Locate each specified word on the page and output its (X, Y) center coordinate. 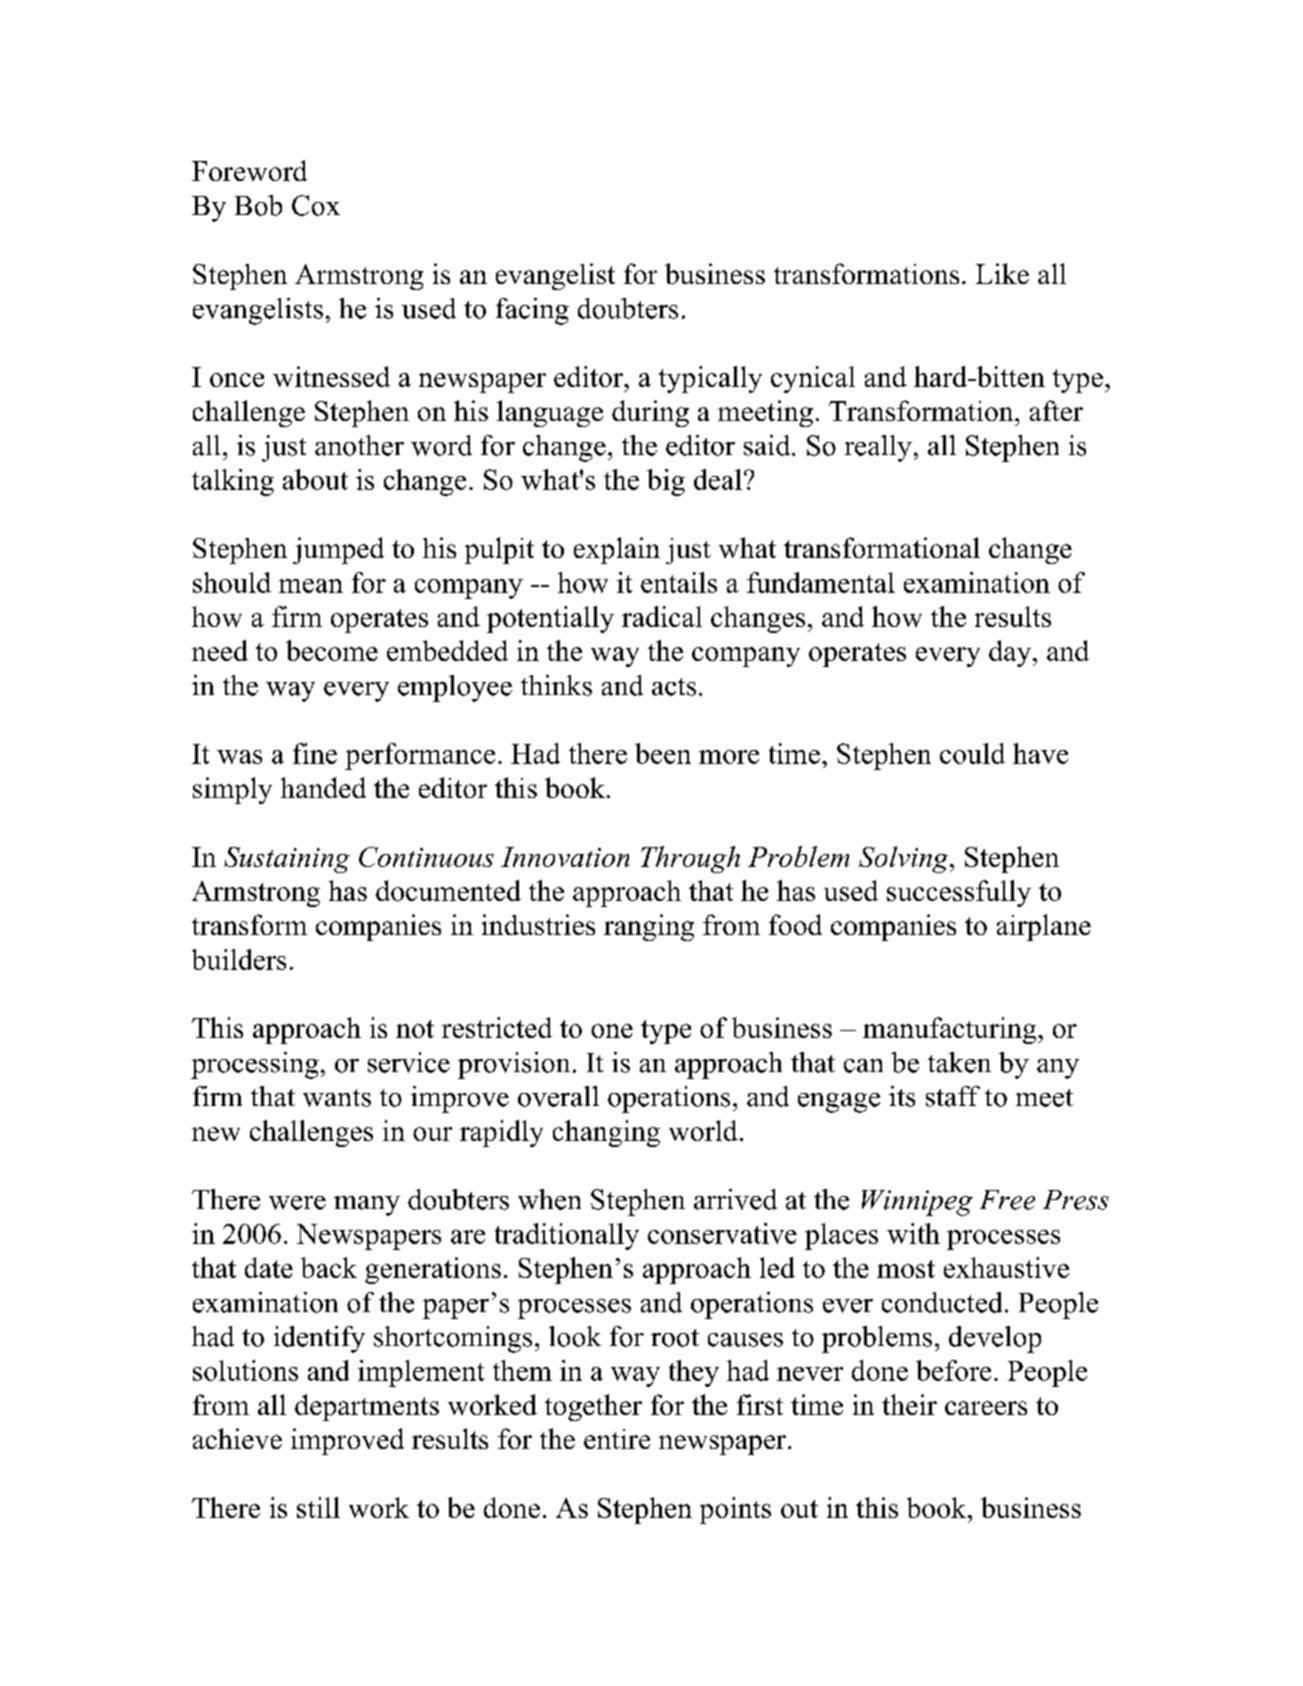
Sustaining (287, 860)
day (1011, 653)
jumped (338, 550)
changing (606, 1133)
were (297, 1203)
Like (1002, 273)
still (318, 1507)
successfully (959, 893)
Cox (316, 205)
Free (1007, 1200)
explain (617, 550)
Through (690, 859)
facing (532, 311)
